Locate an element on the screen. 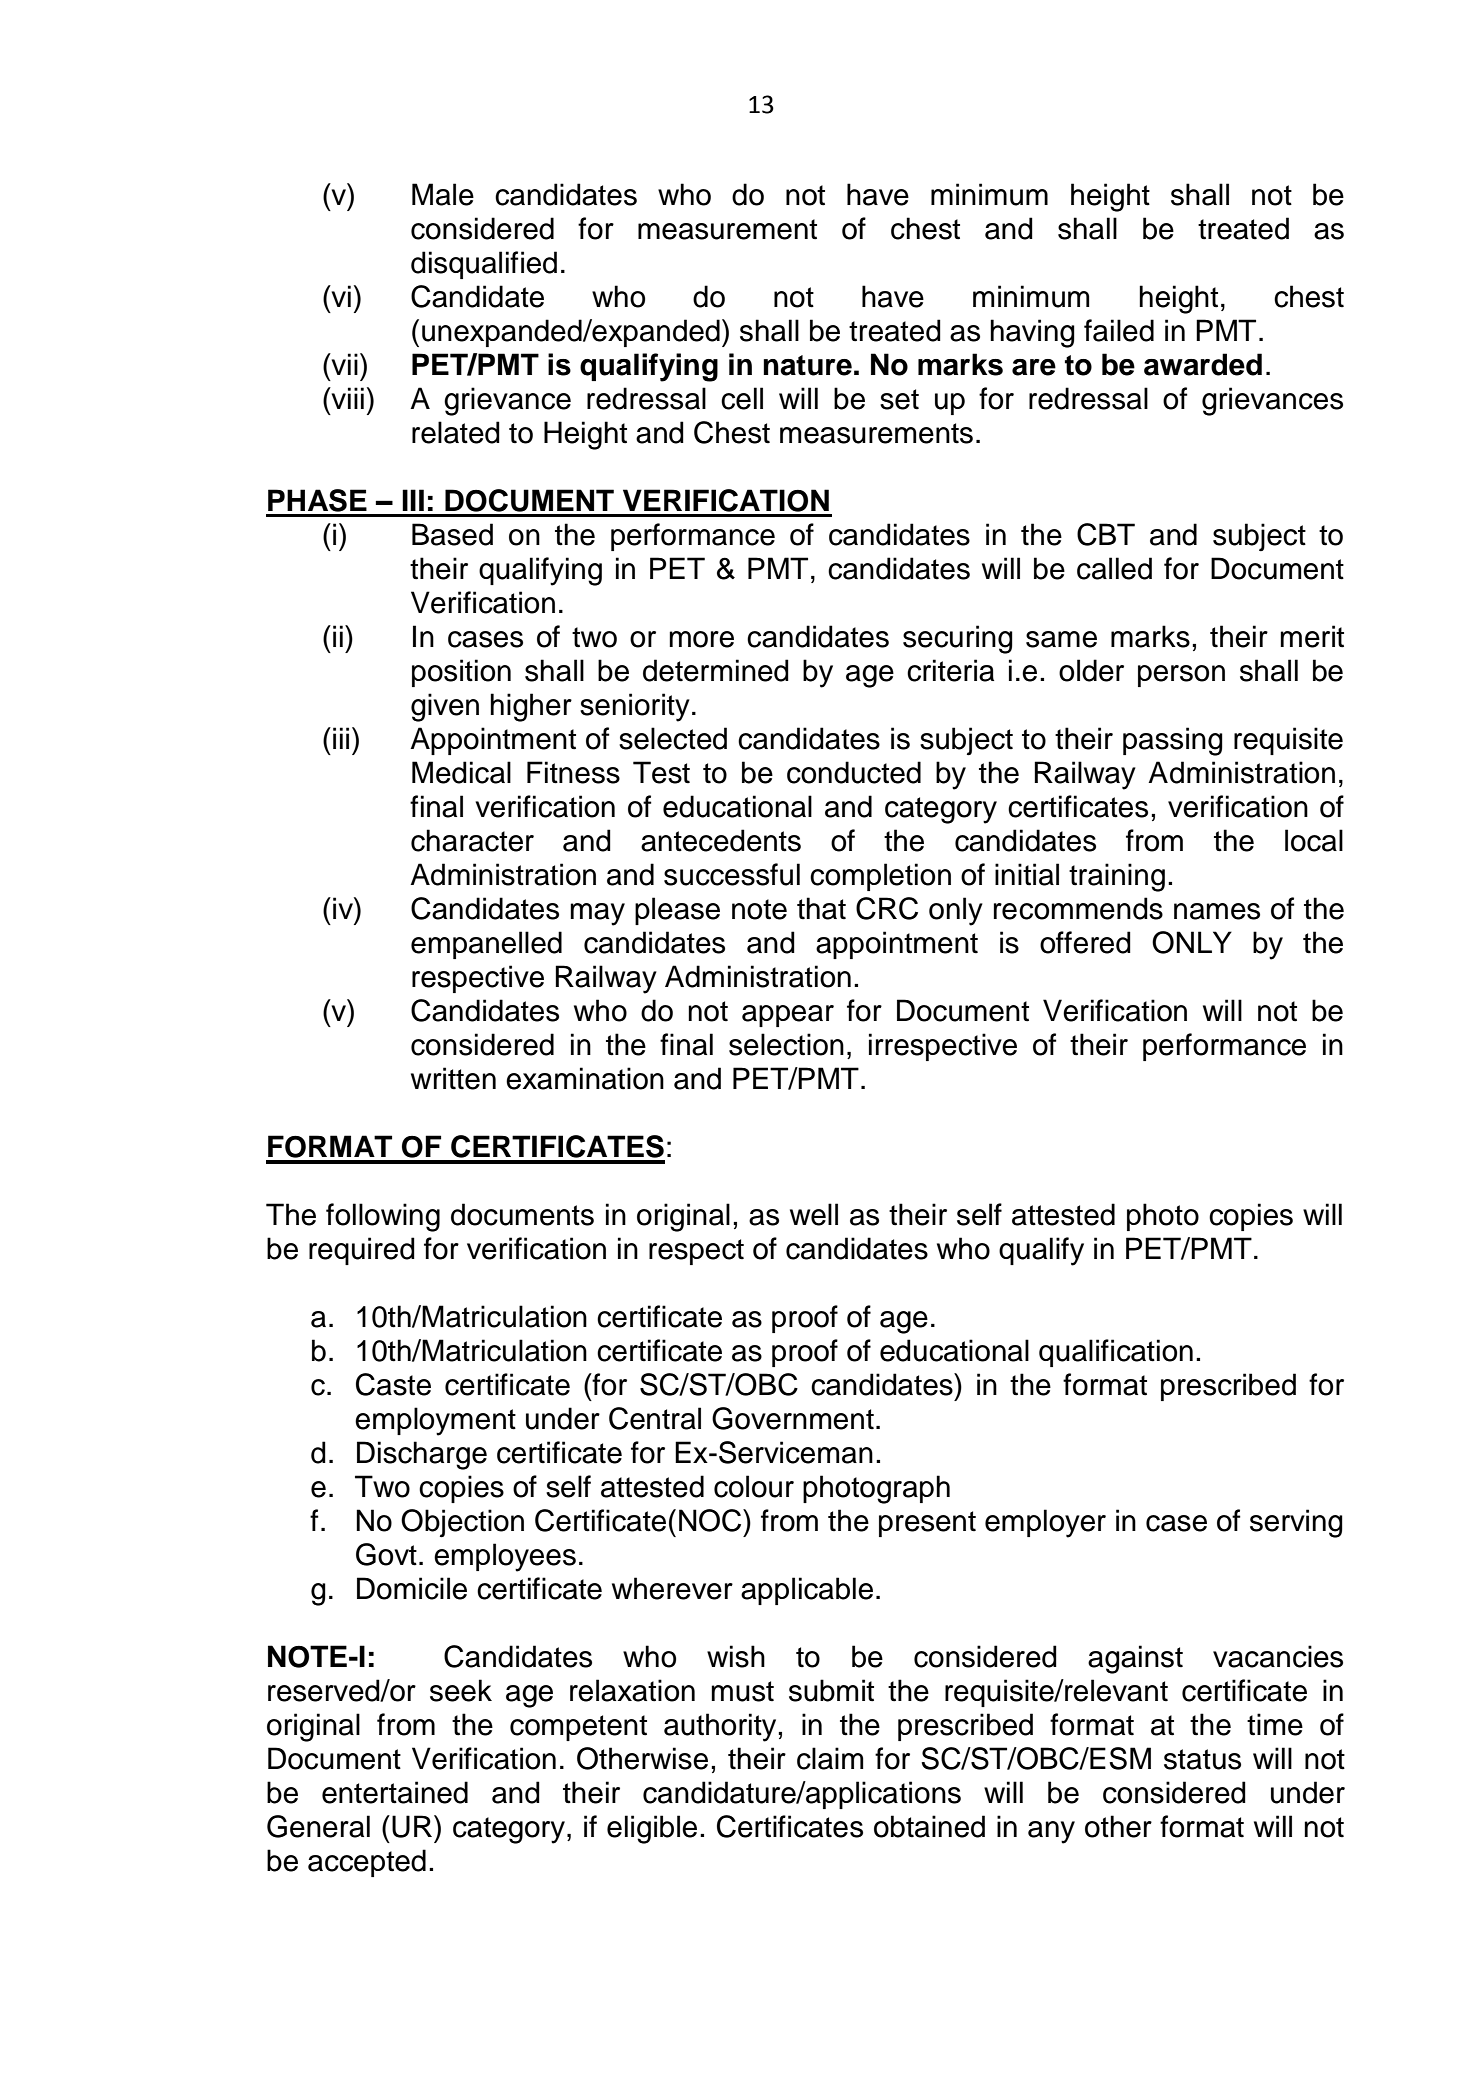 The height and width of the screenshot is (2075, 1467). required is located at coordinates (362, 1251).
